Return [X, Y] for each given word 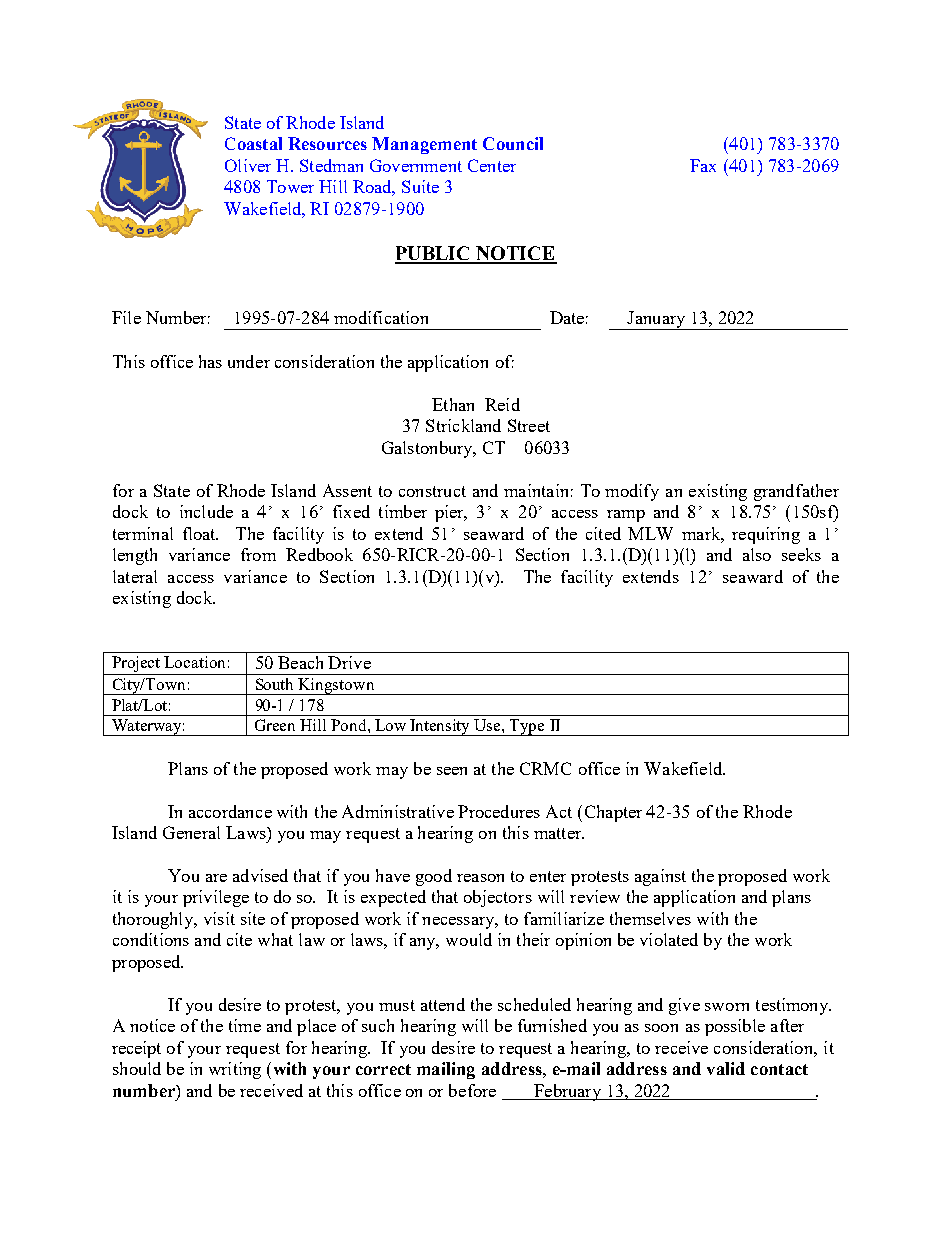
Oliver [248, 165]
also [757, 554]
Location [194, 662]
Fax [703, 165]
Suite [420, 186]
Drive [349, 662]
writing [235, 1070]
